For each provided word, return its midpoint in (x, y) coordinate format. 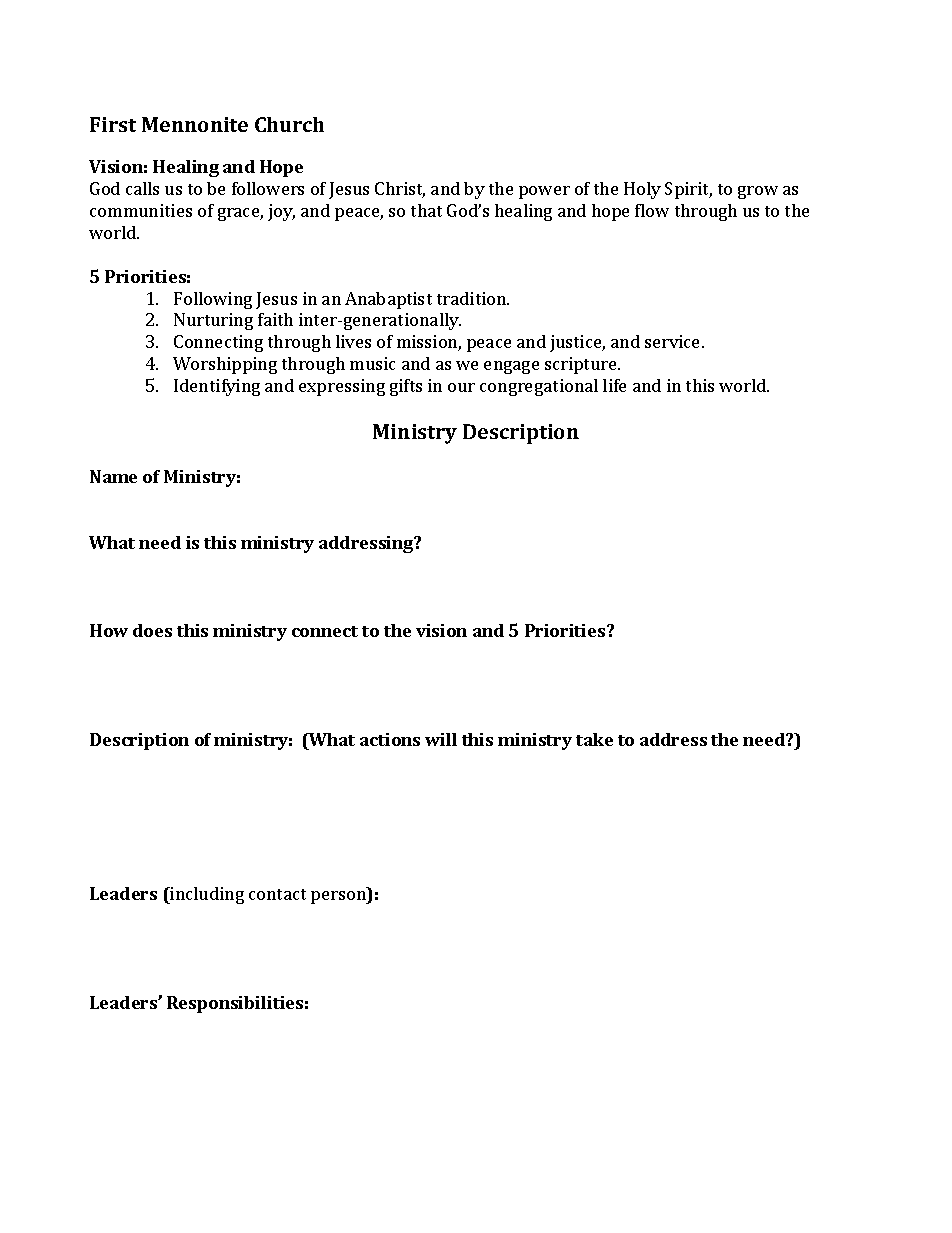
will (441, 739)
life (614, 385)
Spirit (688, 190)
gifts (406, 387)
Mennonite (195, 124)
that (426, 210)
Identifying (217, 387)
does (152, 630)
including (206, 895)
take (594, 739)
